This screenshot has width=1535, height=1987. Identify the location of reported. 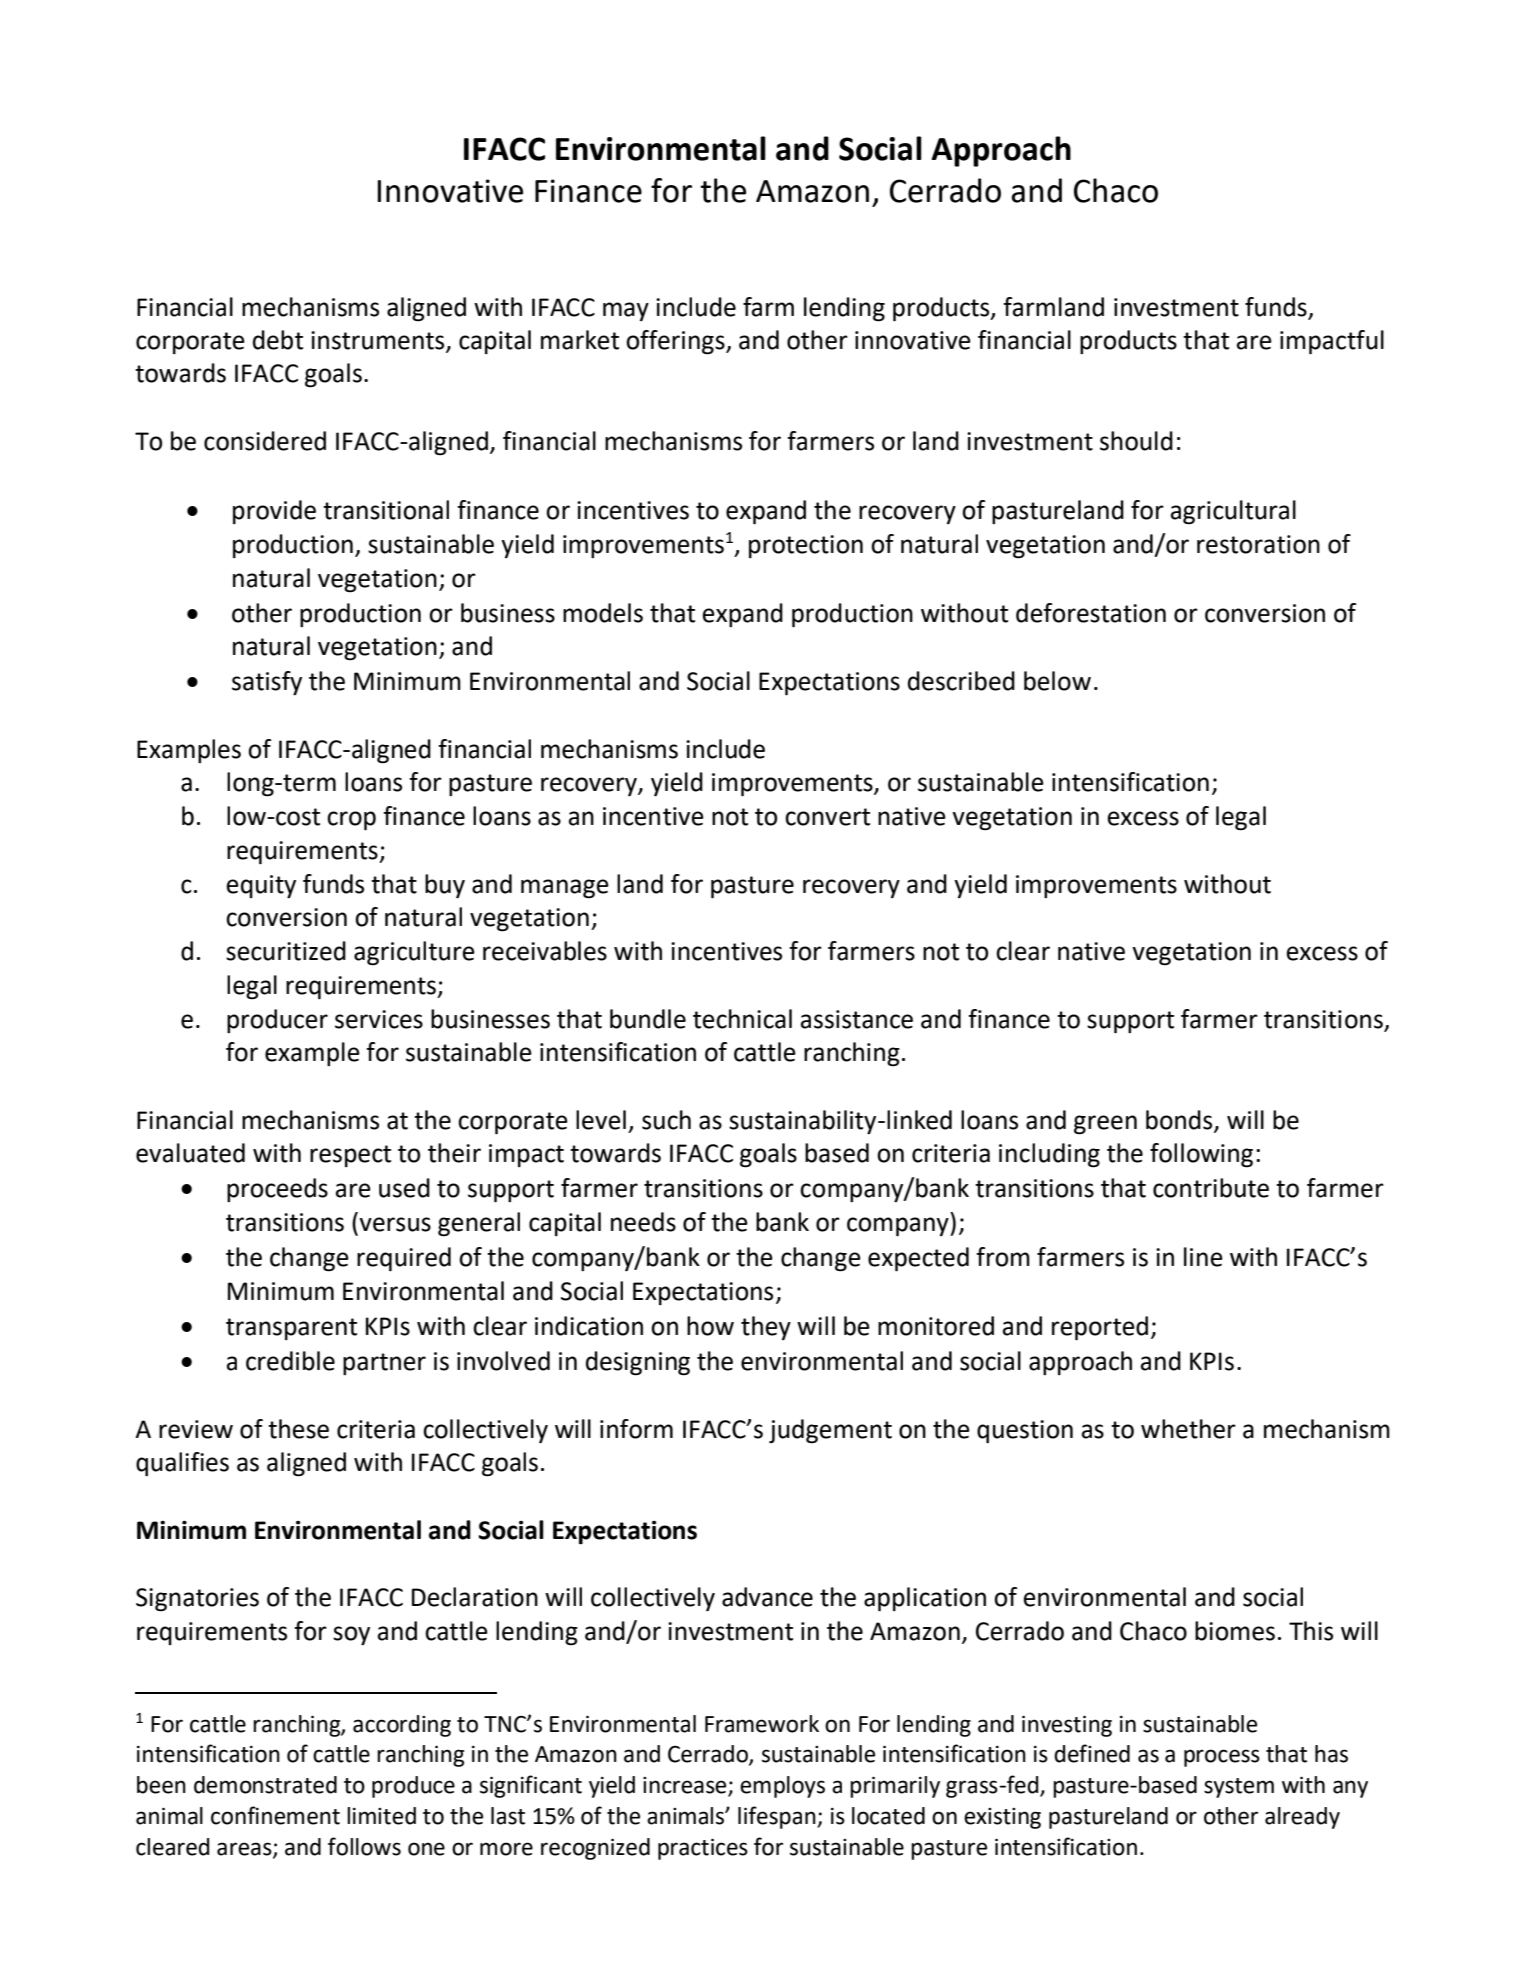
(1100, 1328).
